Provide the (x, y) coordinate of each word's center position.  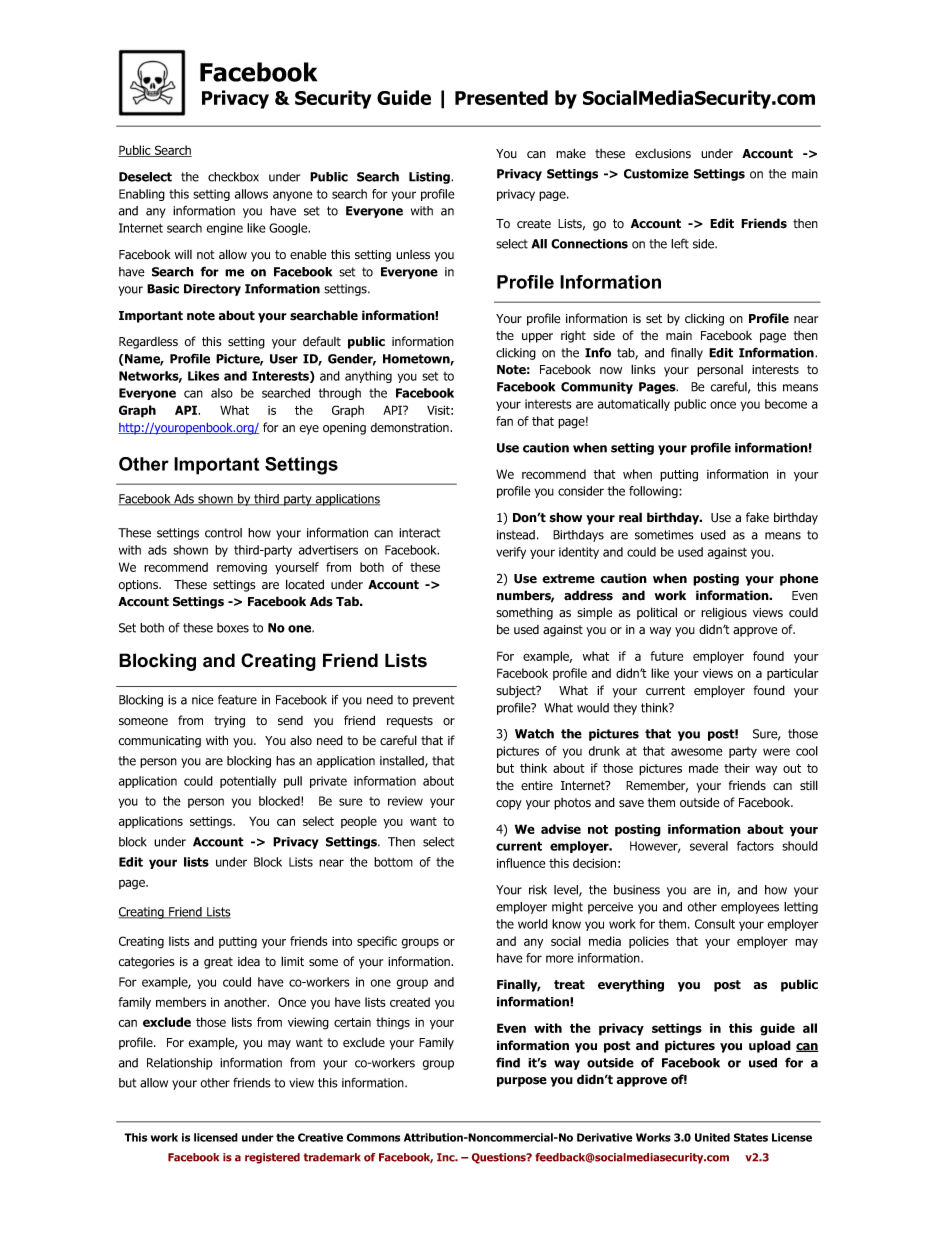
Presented (501, 97)
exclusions (663, 154)
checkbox (233, 177)
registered (272, 1158)
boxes (233, 628)
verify (511, 553)
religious (724, 613)
